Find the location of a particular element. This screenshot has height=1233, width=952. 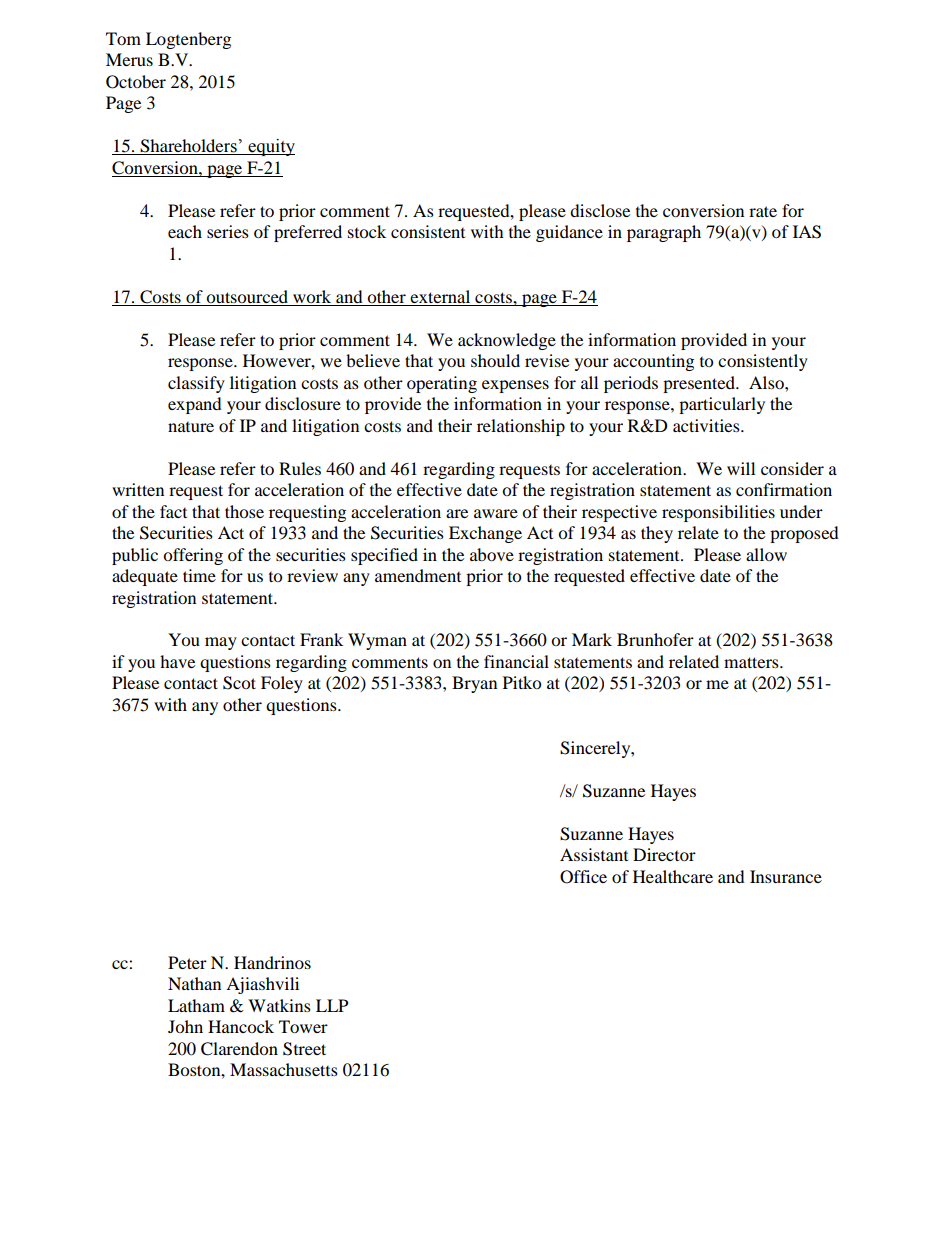

rate is located at coordinates (763, 211).
